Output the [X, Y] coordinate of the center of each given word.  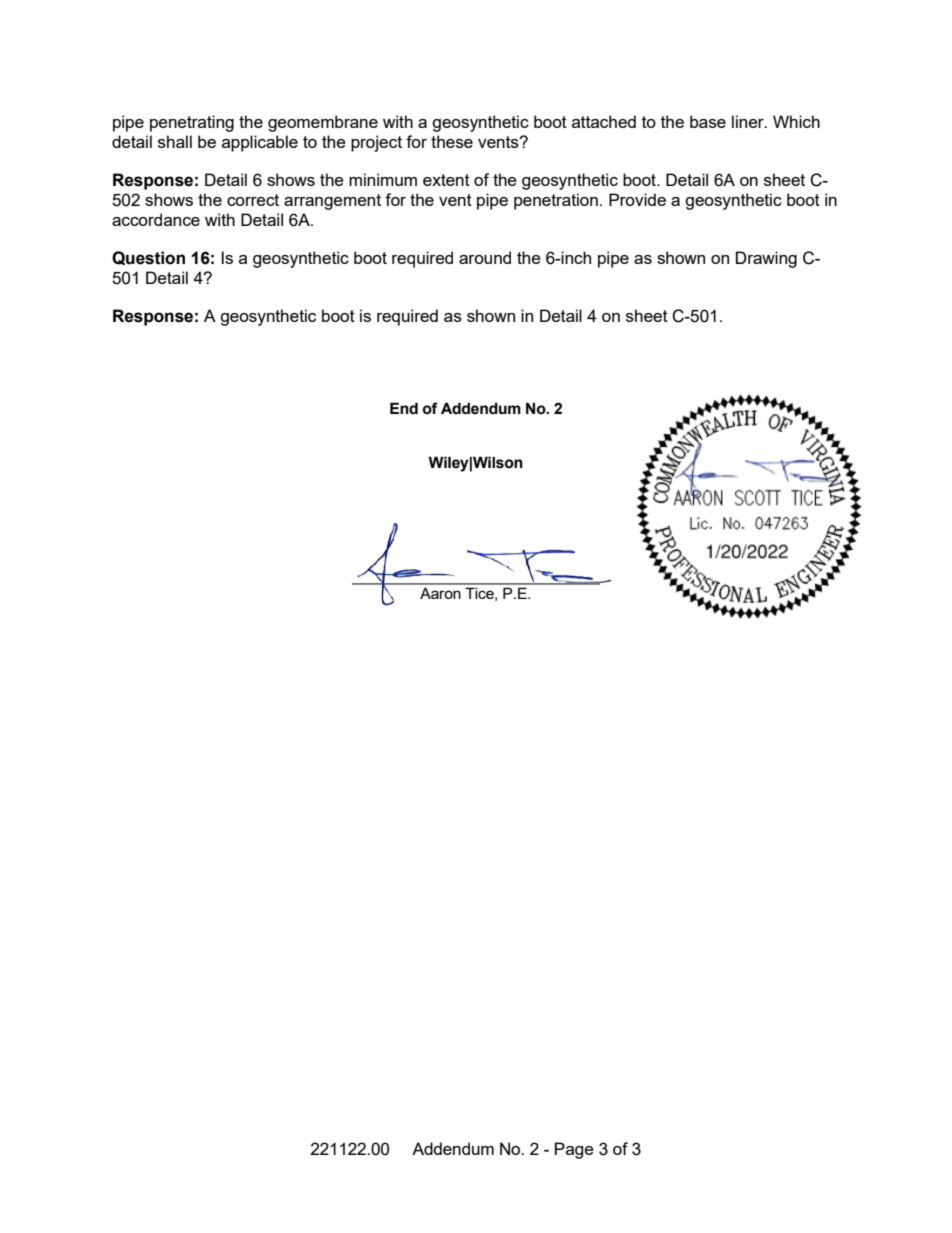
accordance [156, 219]
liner [749, 121]
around [485, 257]
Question [148, 258]
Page [574, 1150]
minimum [383, 179]
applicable [260, 143]
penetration [556, 201]
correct [253, 200]
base [708, 121]
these [452, 141]
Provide [637, 199]
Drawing [766, 259]
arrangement [332, 202]
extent [446, 180]
